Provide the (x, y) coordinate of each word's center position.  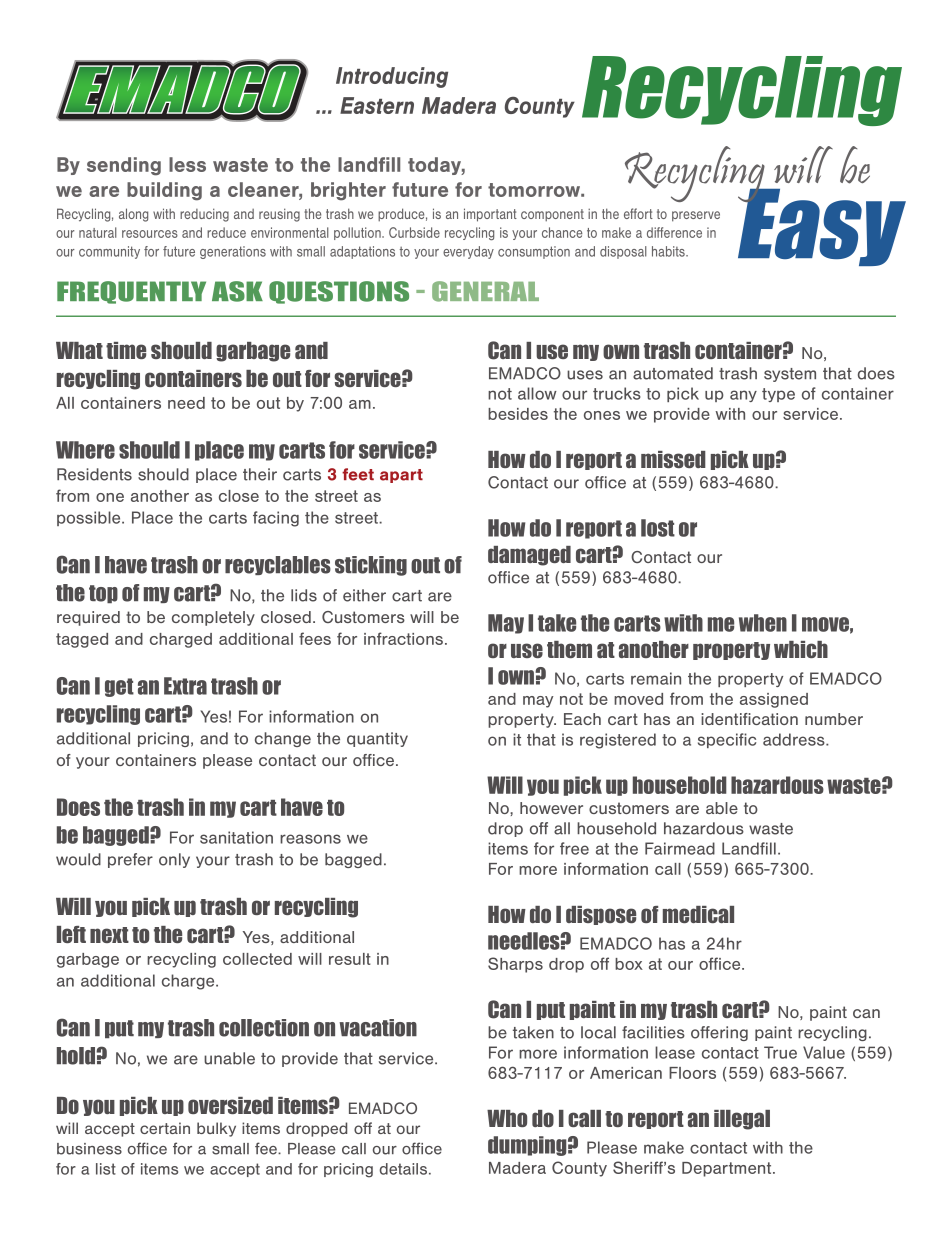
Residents (94, 474)
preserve (696, 216)
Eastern (377, 105)
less (187, 164)
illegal (742, 1120)
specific (727, 740)
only (174, 860)
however (551, 808)
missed (673, 459)
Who (507, 1118)
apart (401, 476)
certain (165, 1128)
